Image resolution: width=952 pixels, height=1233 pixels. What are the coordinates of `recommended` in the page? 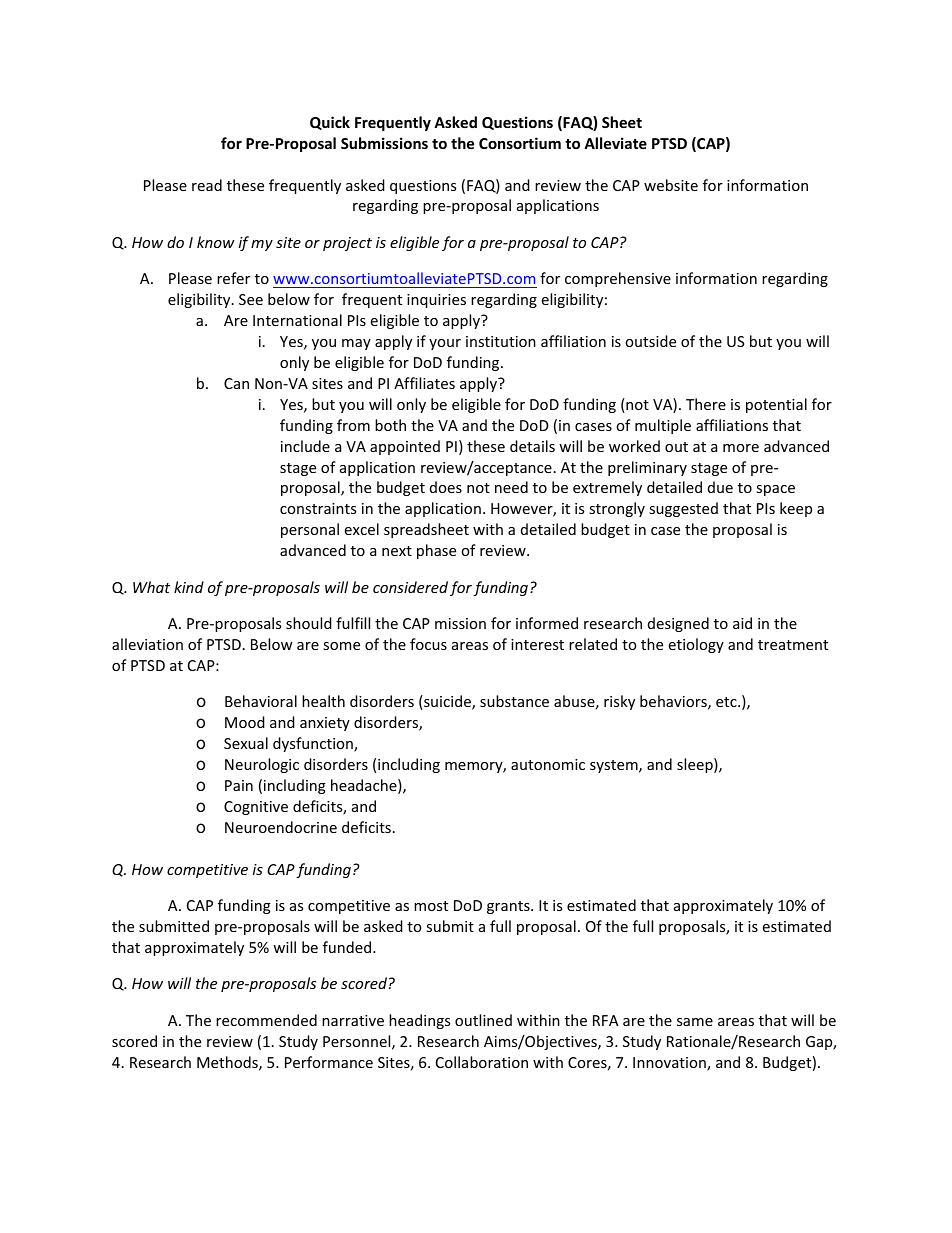 It's located at (266, 1020).
